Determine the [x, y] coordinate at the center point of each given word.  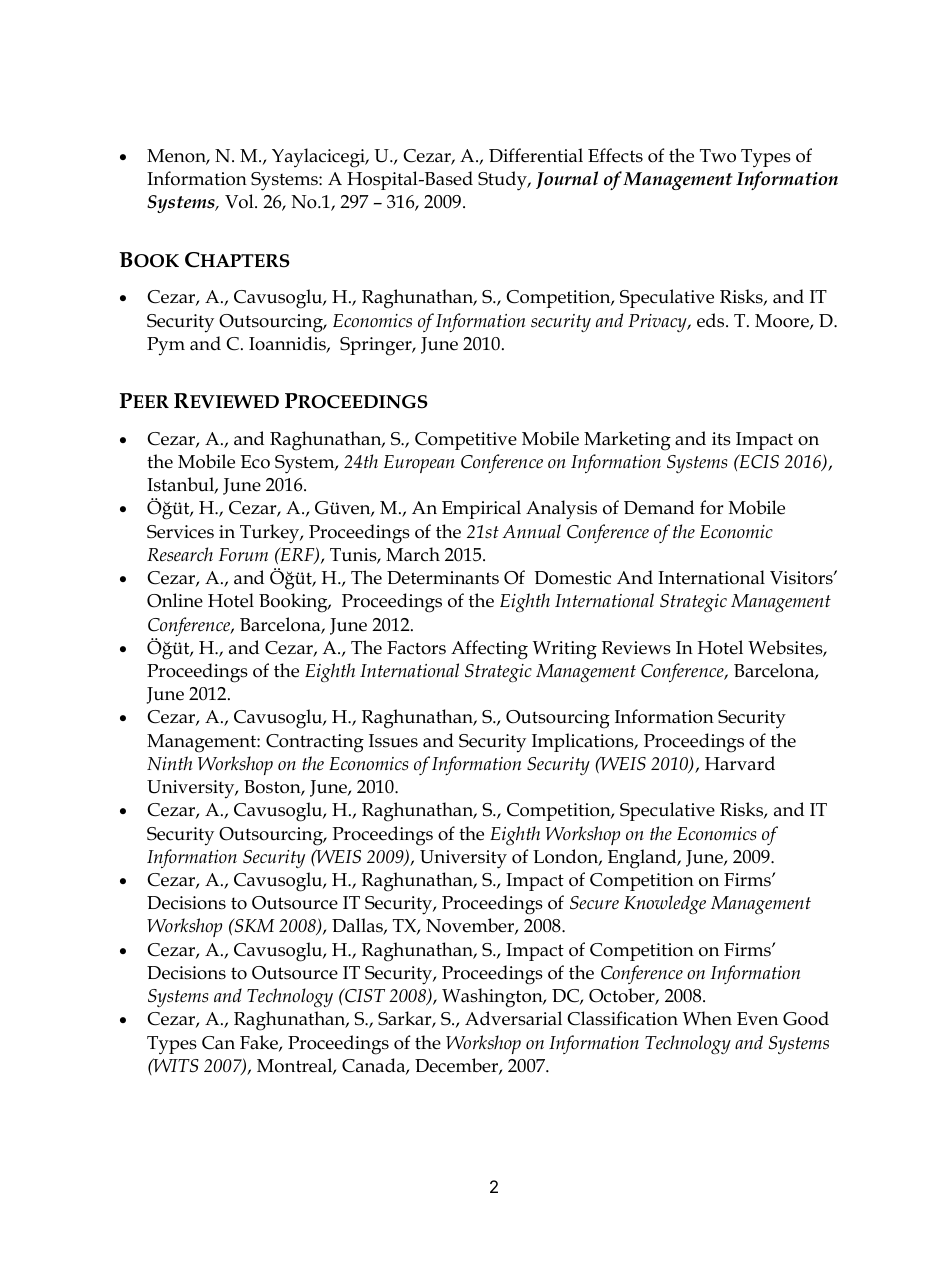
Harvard [740, 763]
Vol [240, 201]
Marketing [627, 441]
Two [718, 156]
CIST [364, 995]
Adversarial [513, 1018]
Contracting [315, 743]
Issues [393, 741]
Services [180, 532]
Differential [536, 155]
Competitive [466, 441]
